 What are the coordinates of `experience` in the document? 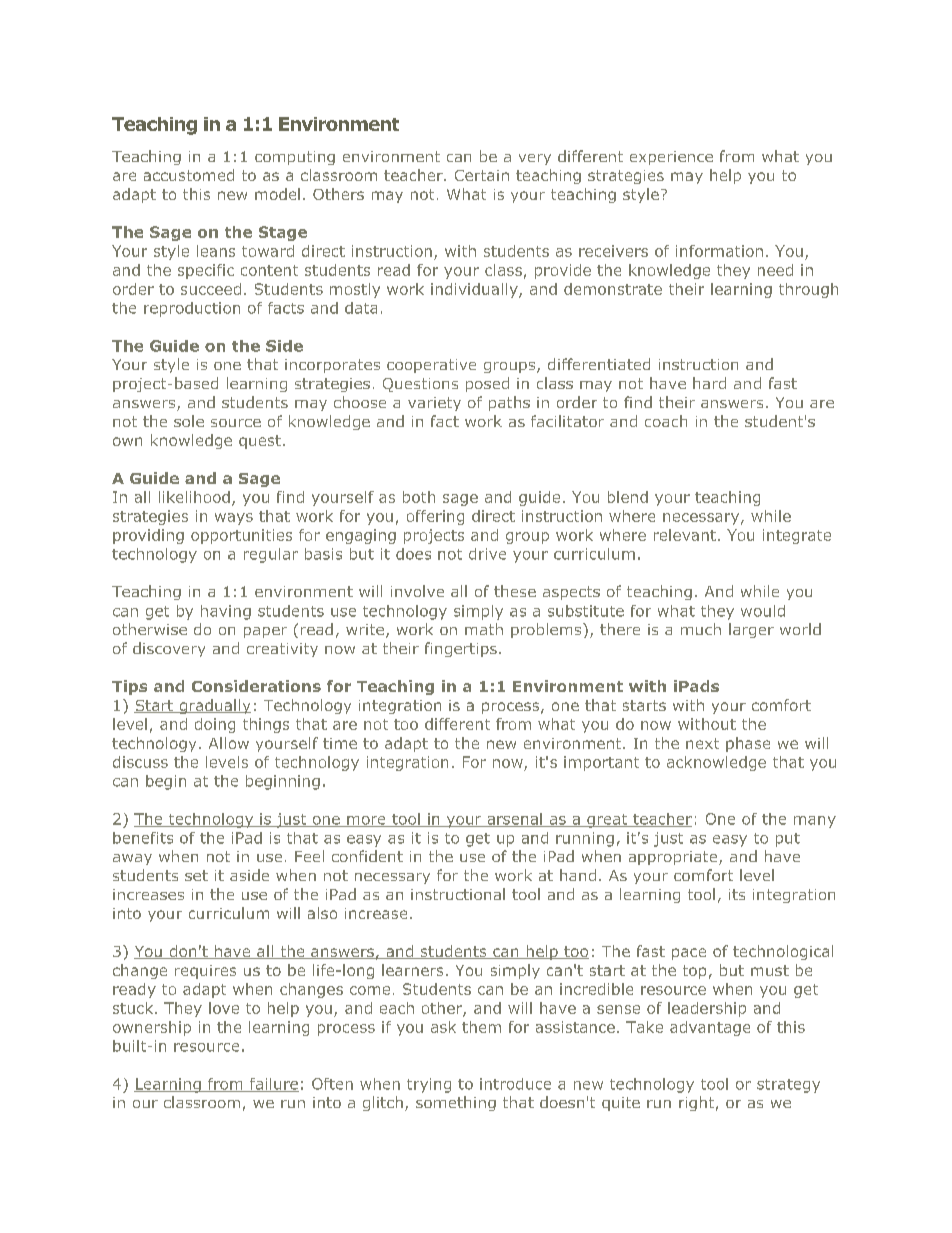 It's located at (671, 158).
